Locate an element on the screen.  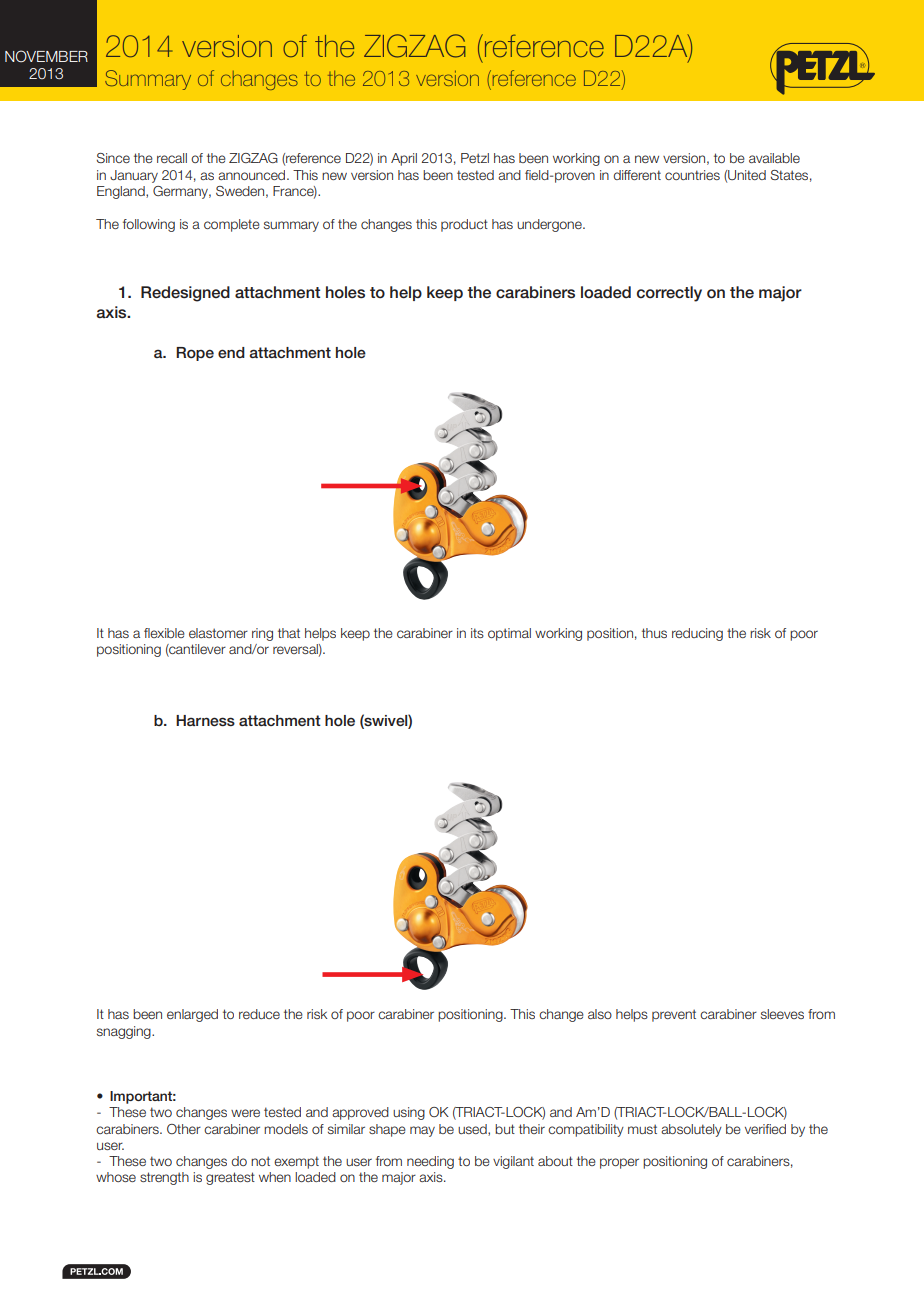
Since is located at coordinates (113, 158).
